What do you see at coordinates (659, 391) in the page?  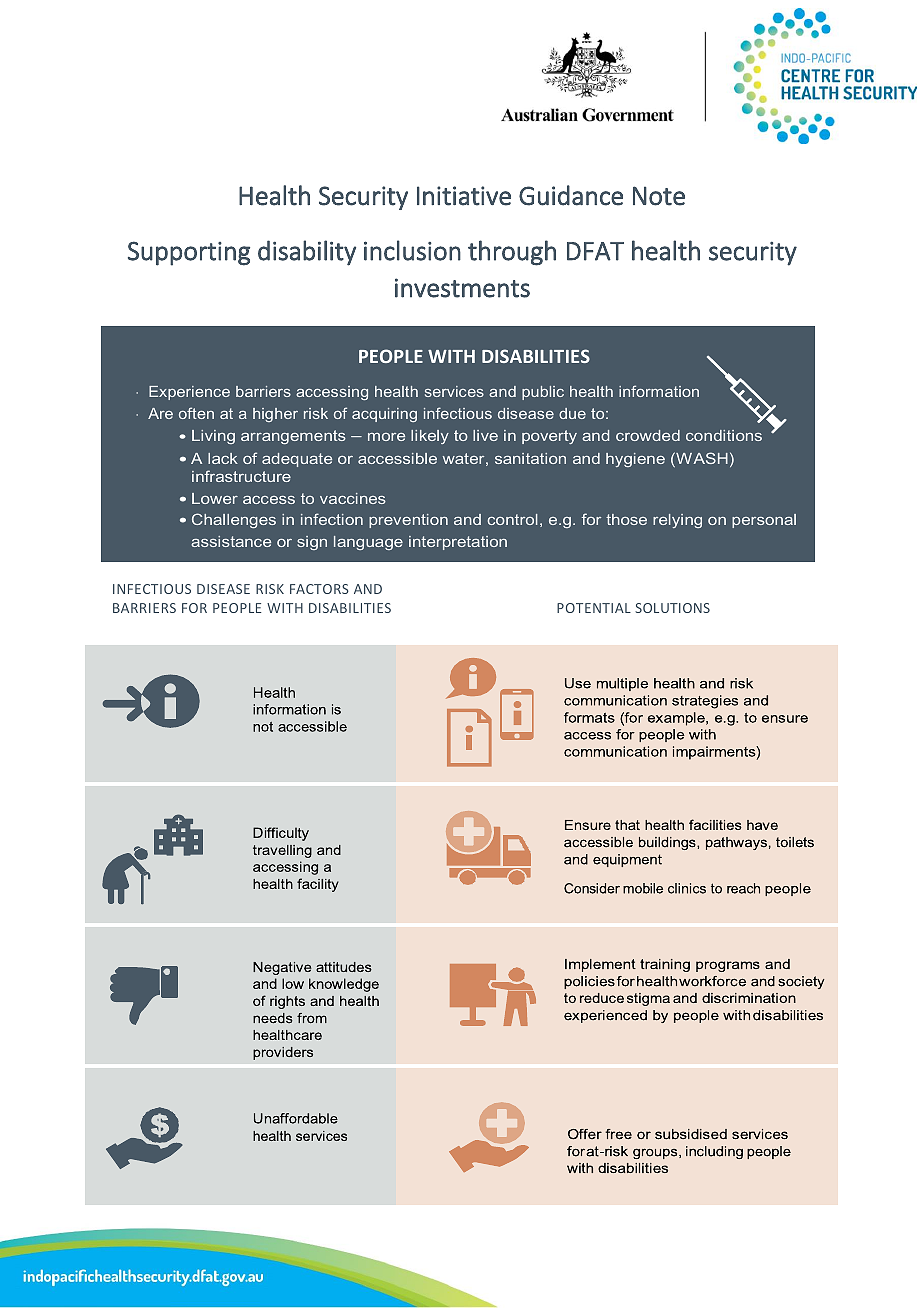 I see `information` at bounding box center [659, 391].
